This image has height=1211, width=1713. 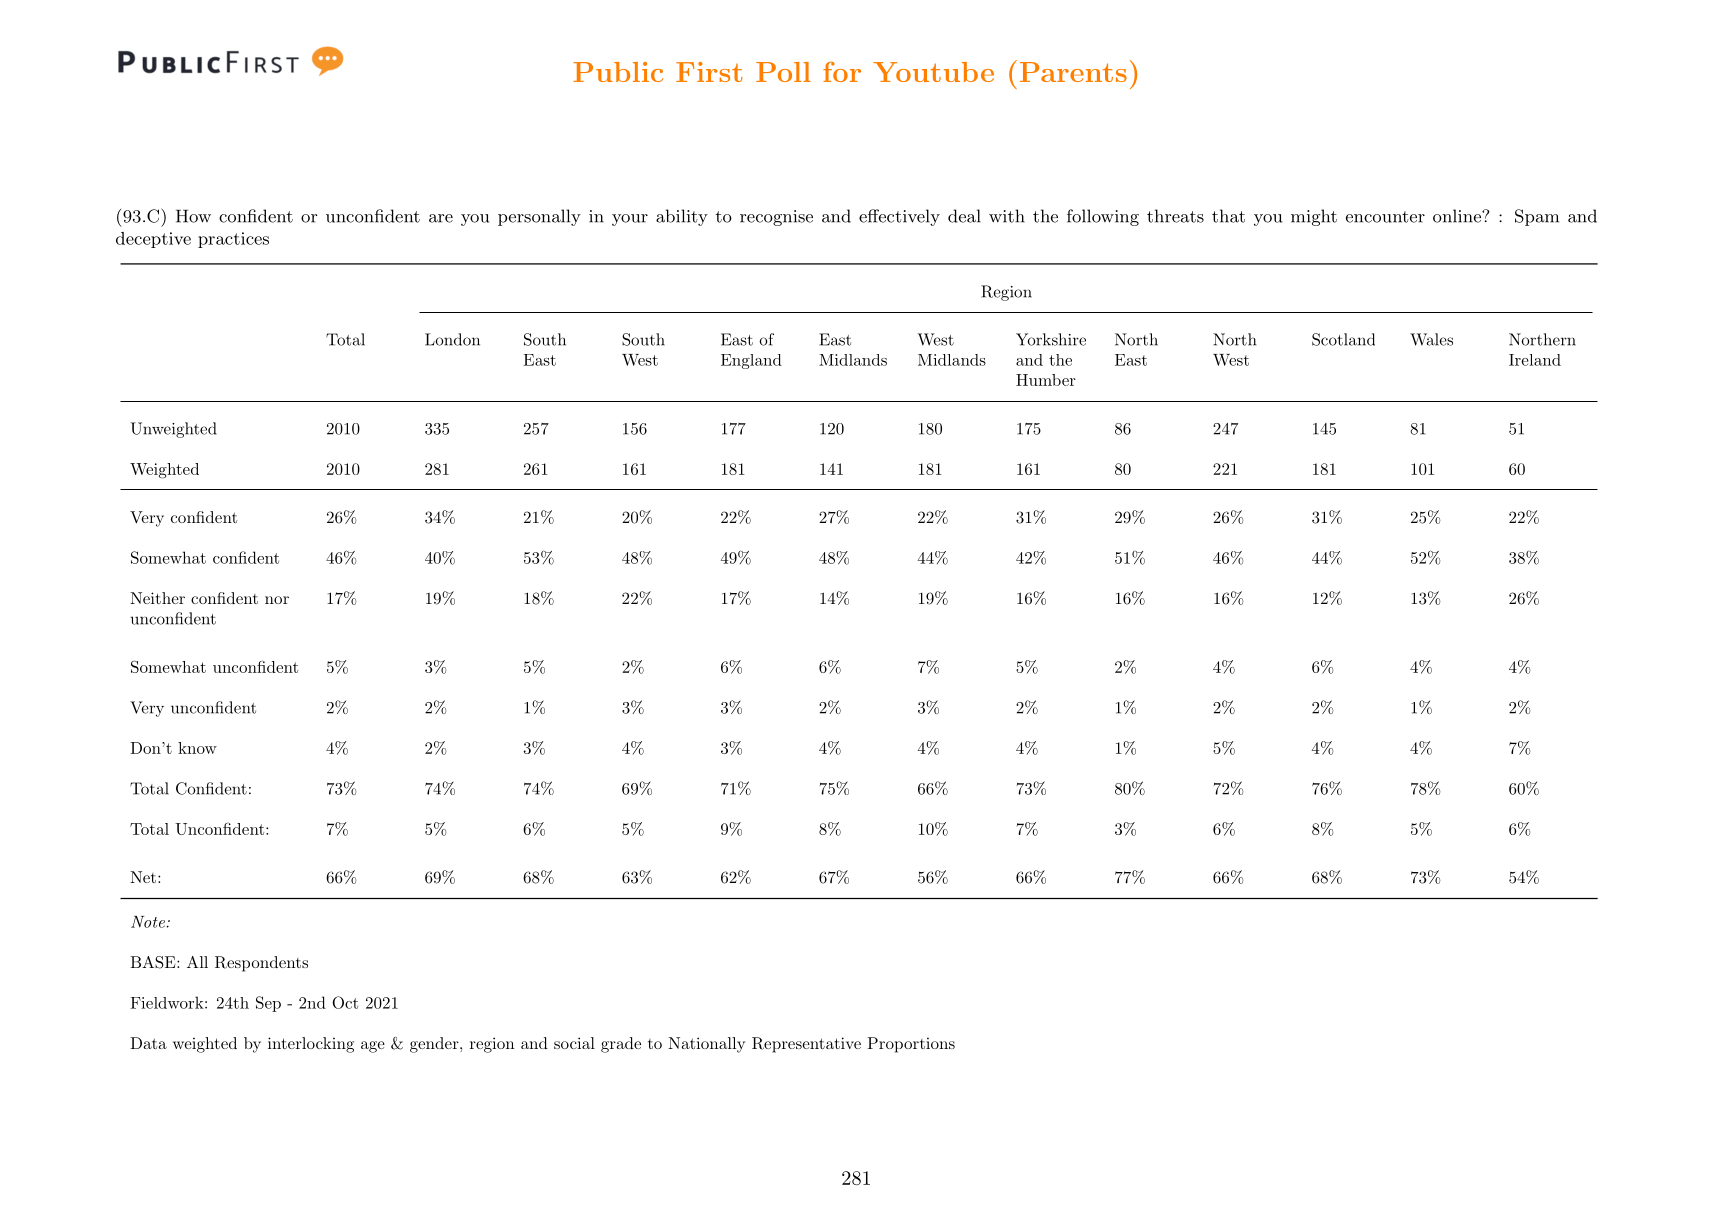 I want to click on Public, so click(x=618, y=72).
